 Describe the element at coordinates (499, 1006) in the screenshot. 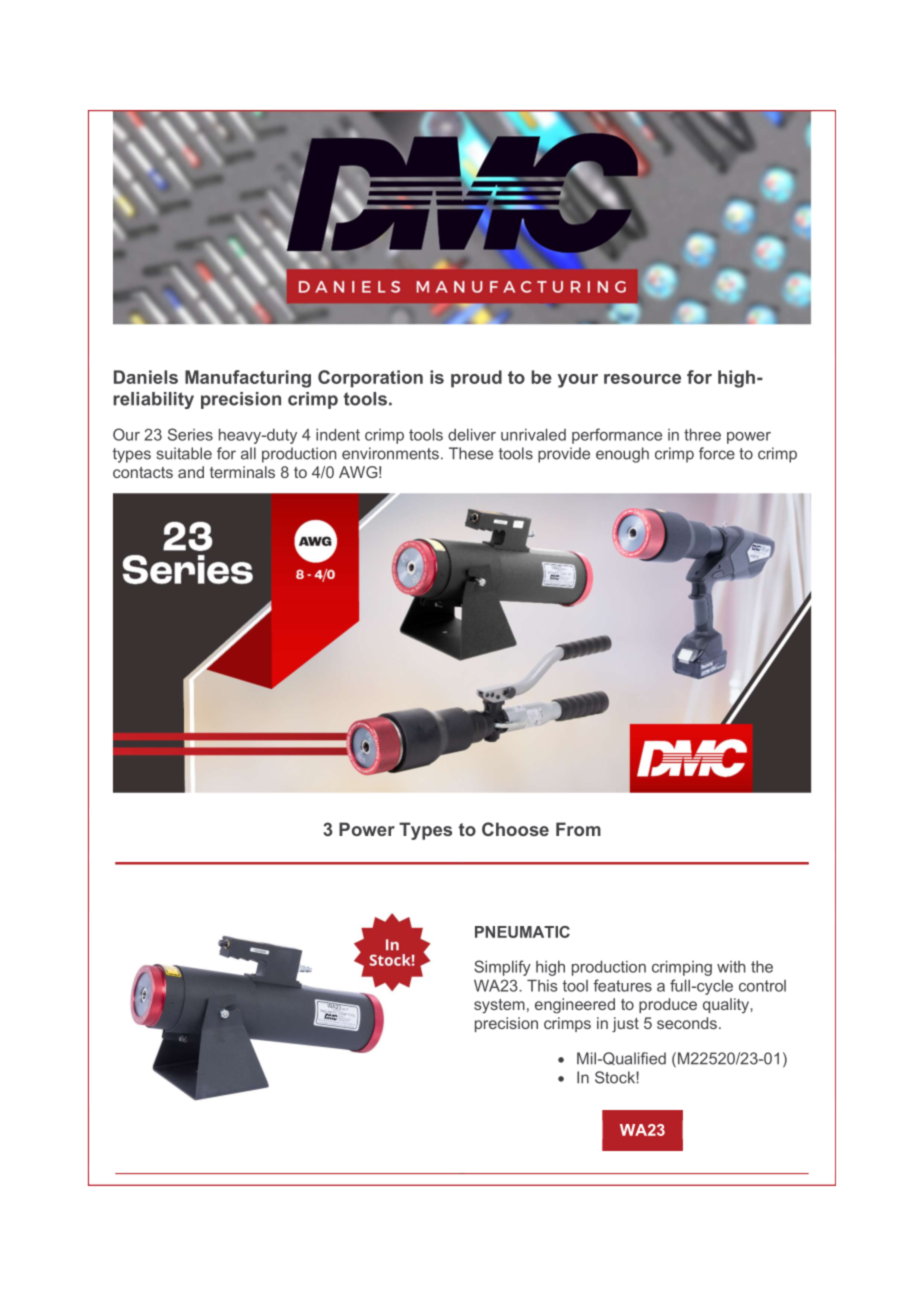

I see `system` at that location.
